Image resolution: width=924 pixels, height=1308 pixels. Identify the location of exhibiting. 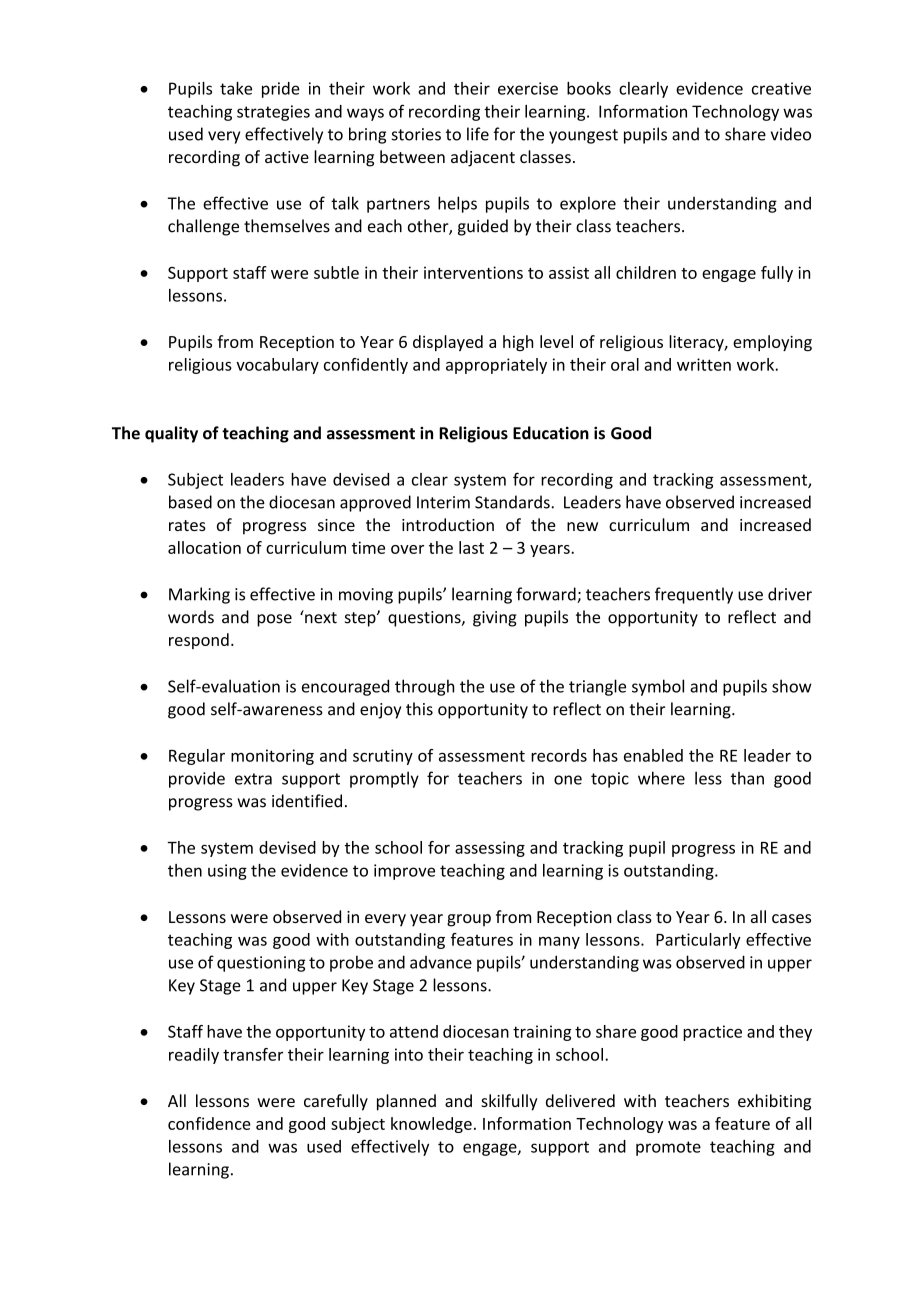
(774, 1102).
